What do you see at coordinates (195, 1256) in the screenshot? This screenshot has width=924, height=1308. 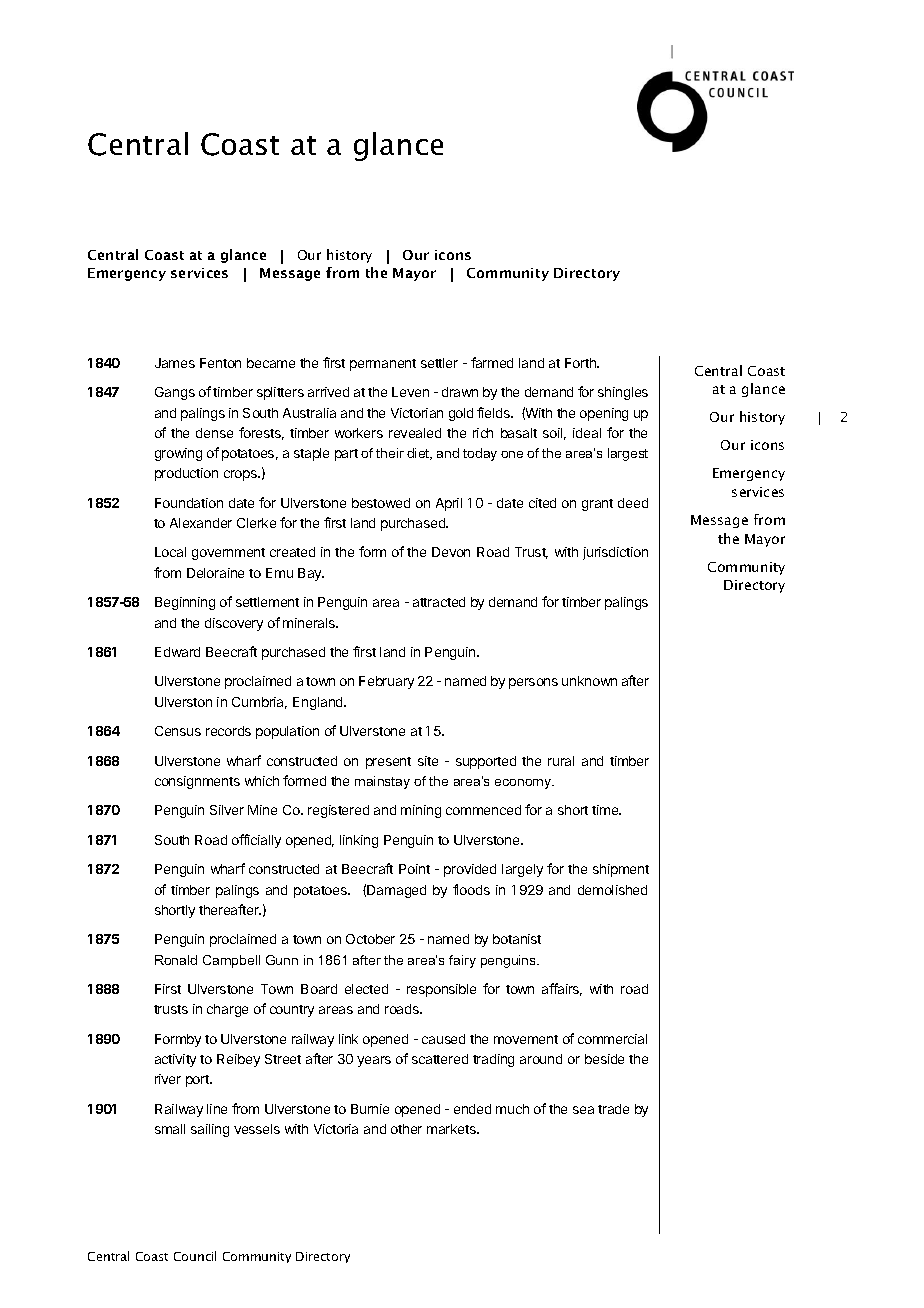 I see `Council` at bounding box center [195, 1256].
